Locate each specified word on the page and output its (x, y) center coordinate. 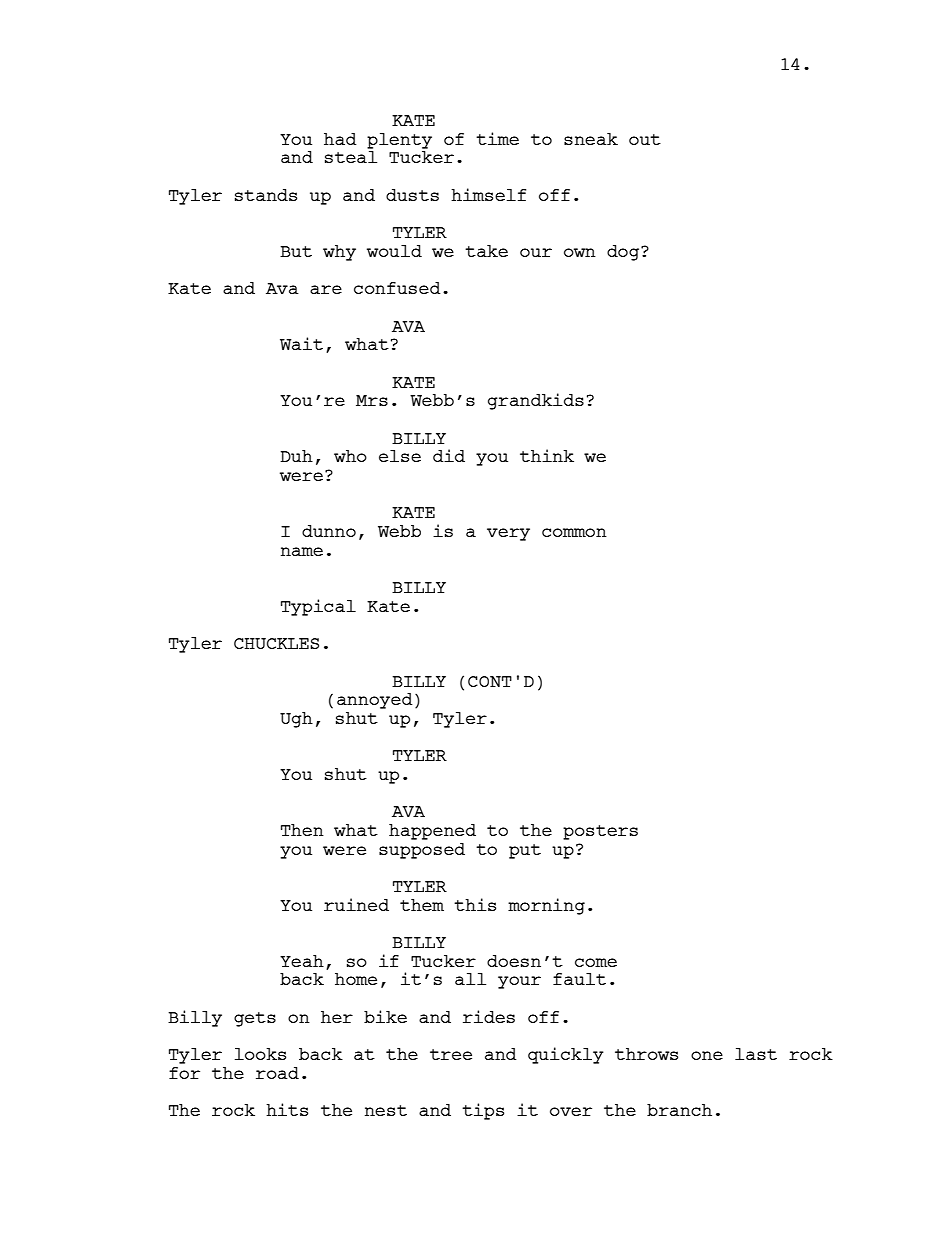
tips (483, 1111)
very (508, 534)
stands (266, 195)
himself (488, 194)
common (574, 532)
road (277, 1073)
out (645, 139)
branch (679, 1110)
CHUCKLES (276, 643)
